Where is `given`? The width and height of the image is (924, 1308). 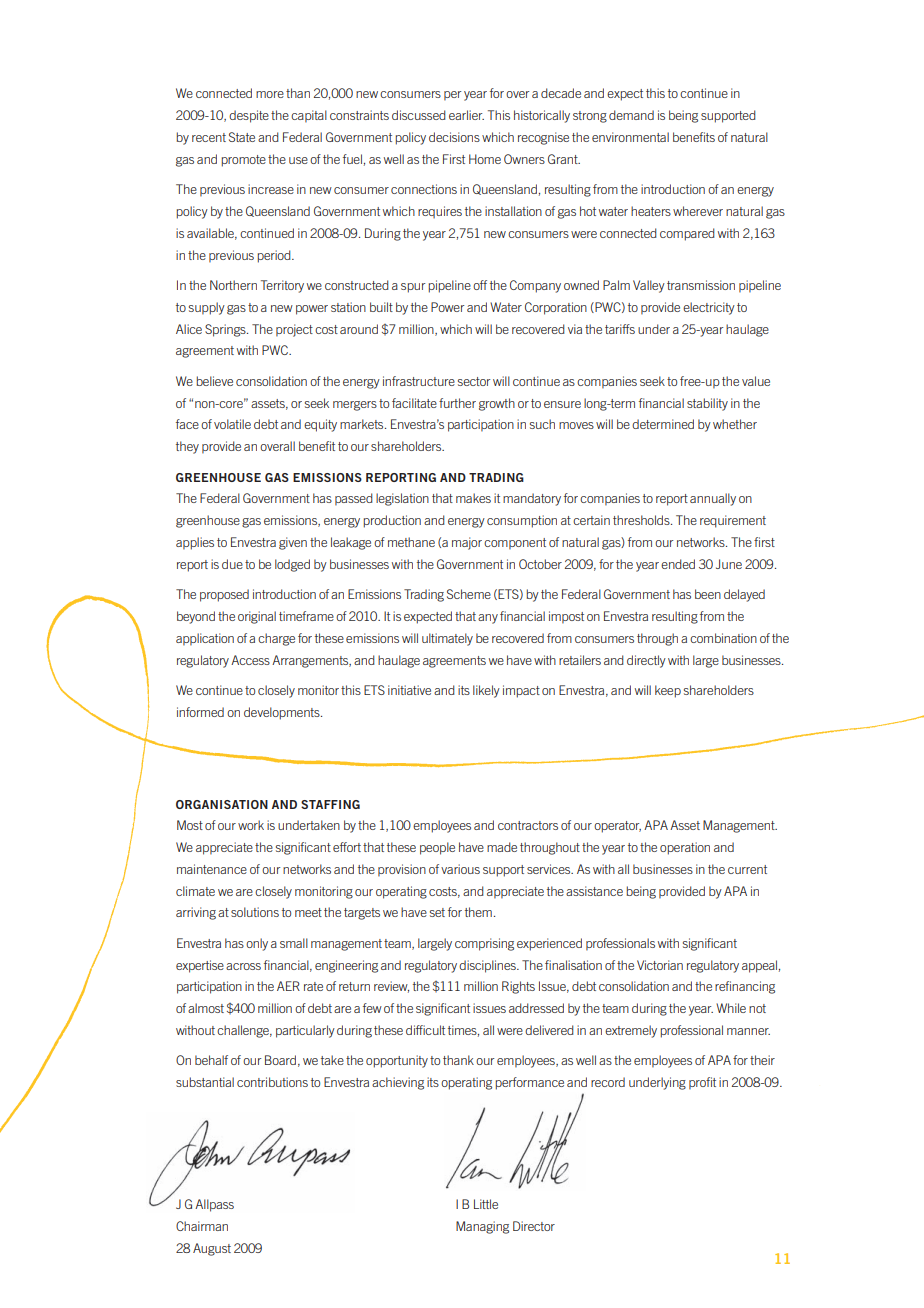 given is located at coordinates (293, 543).
